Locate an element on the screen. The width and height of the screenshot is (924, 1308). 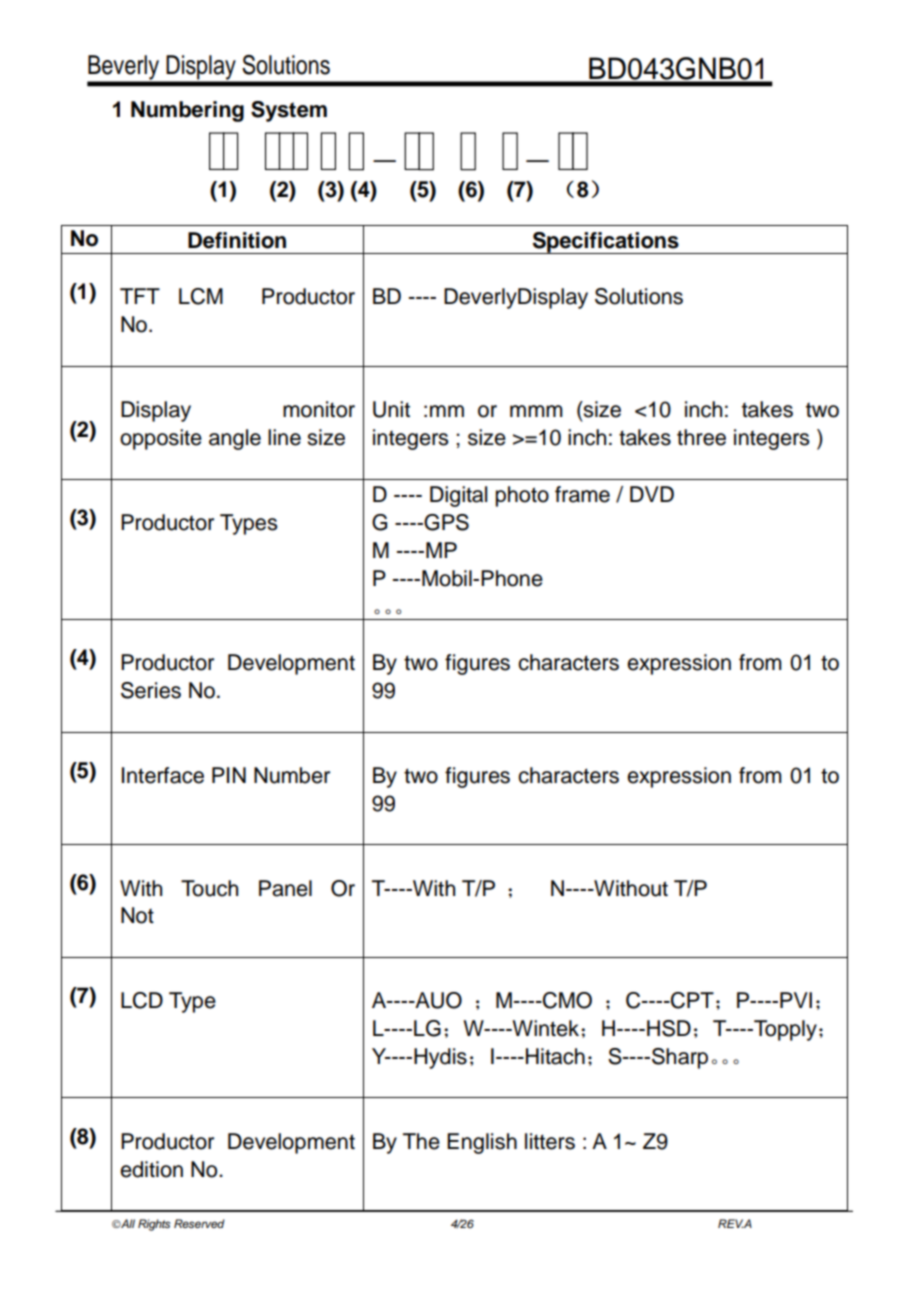
angle is located at coordinates (235, 439).
